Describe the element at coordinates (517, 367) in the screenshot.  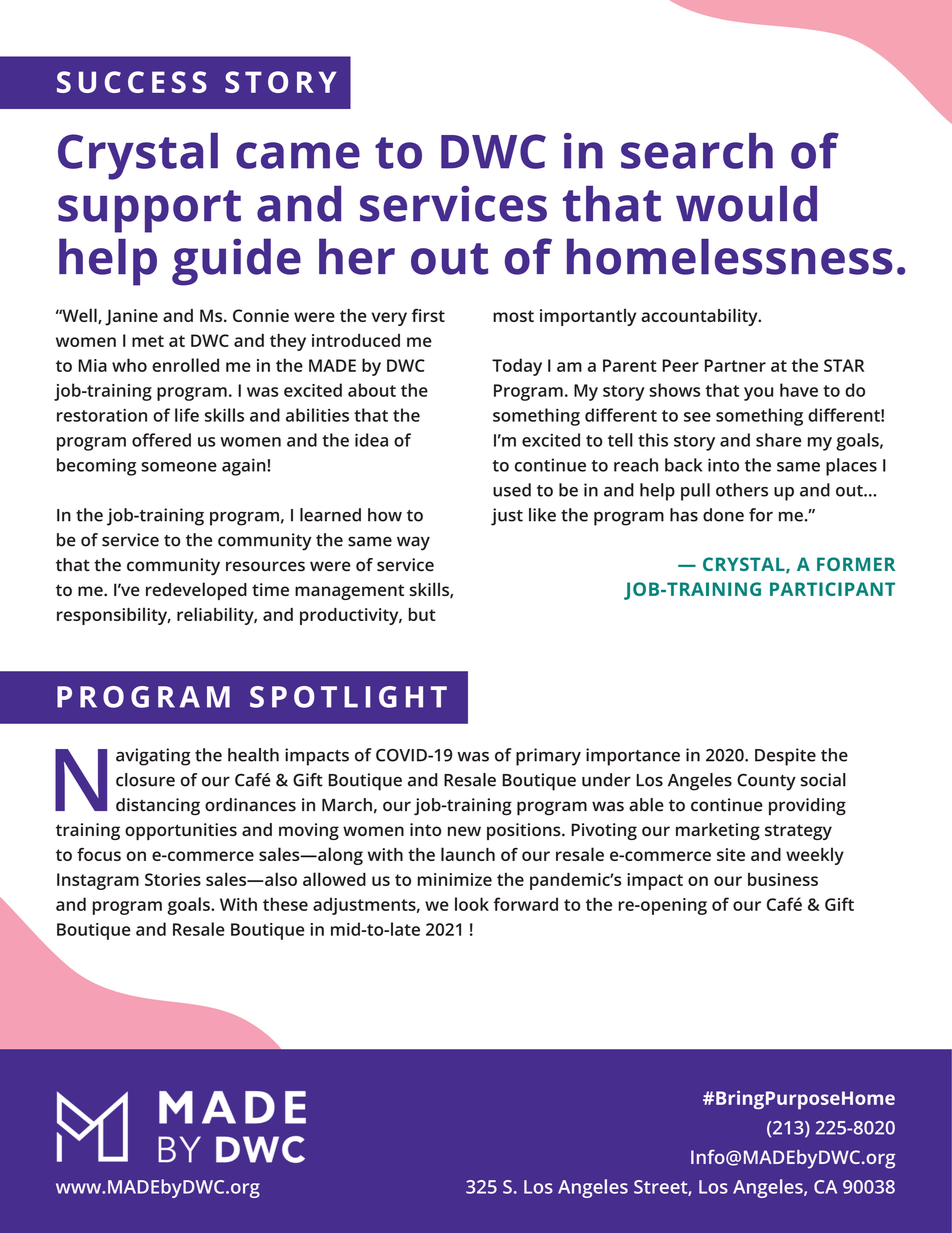
I see `Today` at that location.
